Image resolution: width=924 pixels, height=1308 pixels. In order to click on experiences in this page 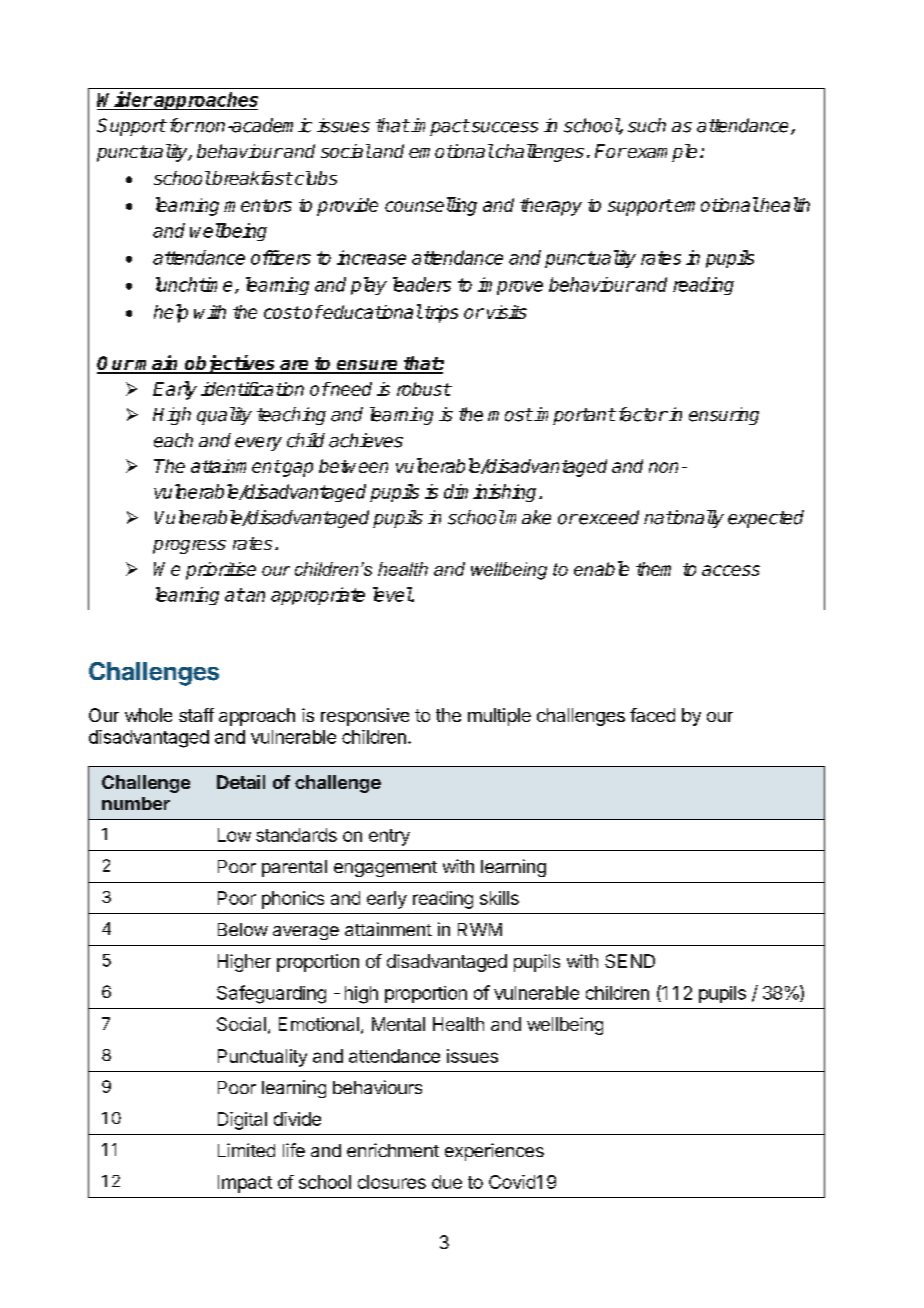, I will do `click(494, 1152)`.
